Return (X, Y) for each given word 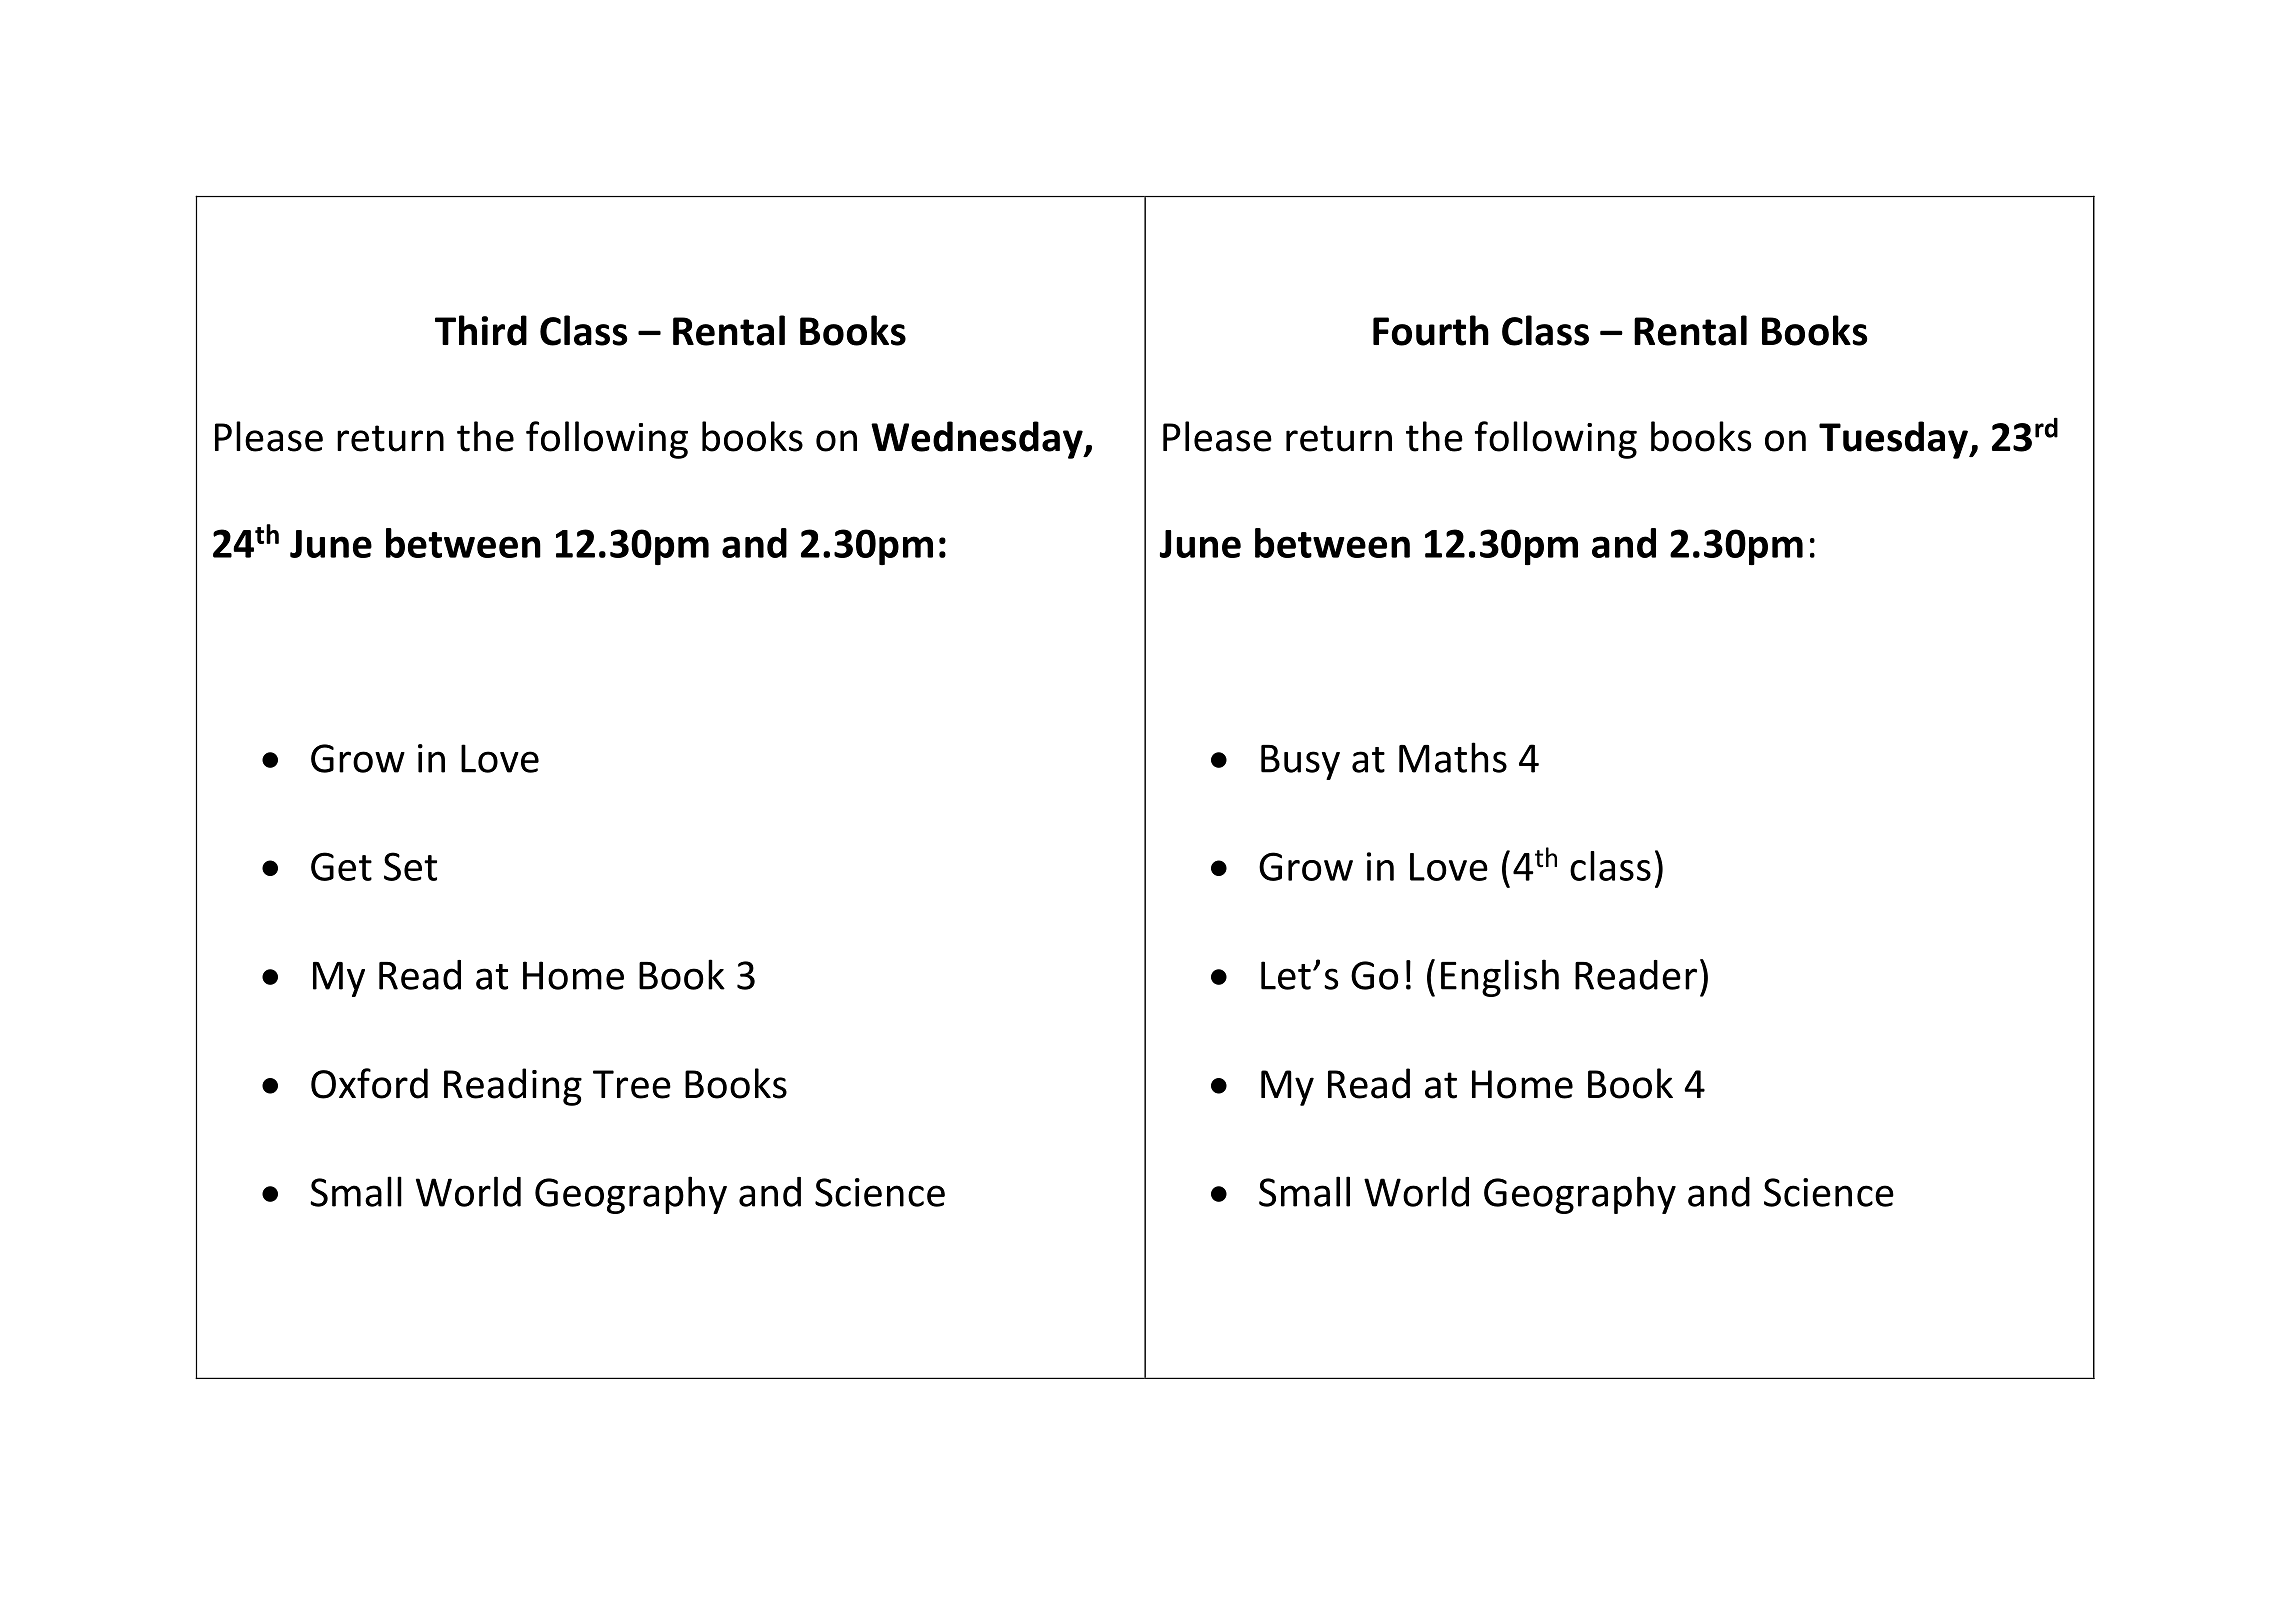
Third (481, 330)
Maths (1453, 757)
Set (410, 866)
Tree (632, 1084)
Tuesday (1894, 440)
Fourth (1431, 330)
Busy (1300, 762)
